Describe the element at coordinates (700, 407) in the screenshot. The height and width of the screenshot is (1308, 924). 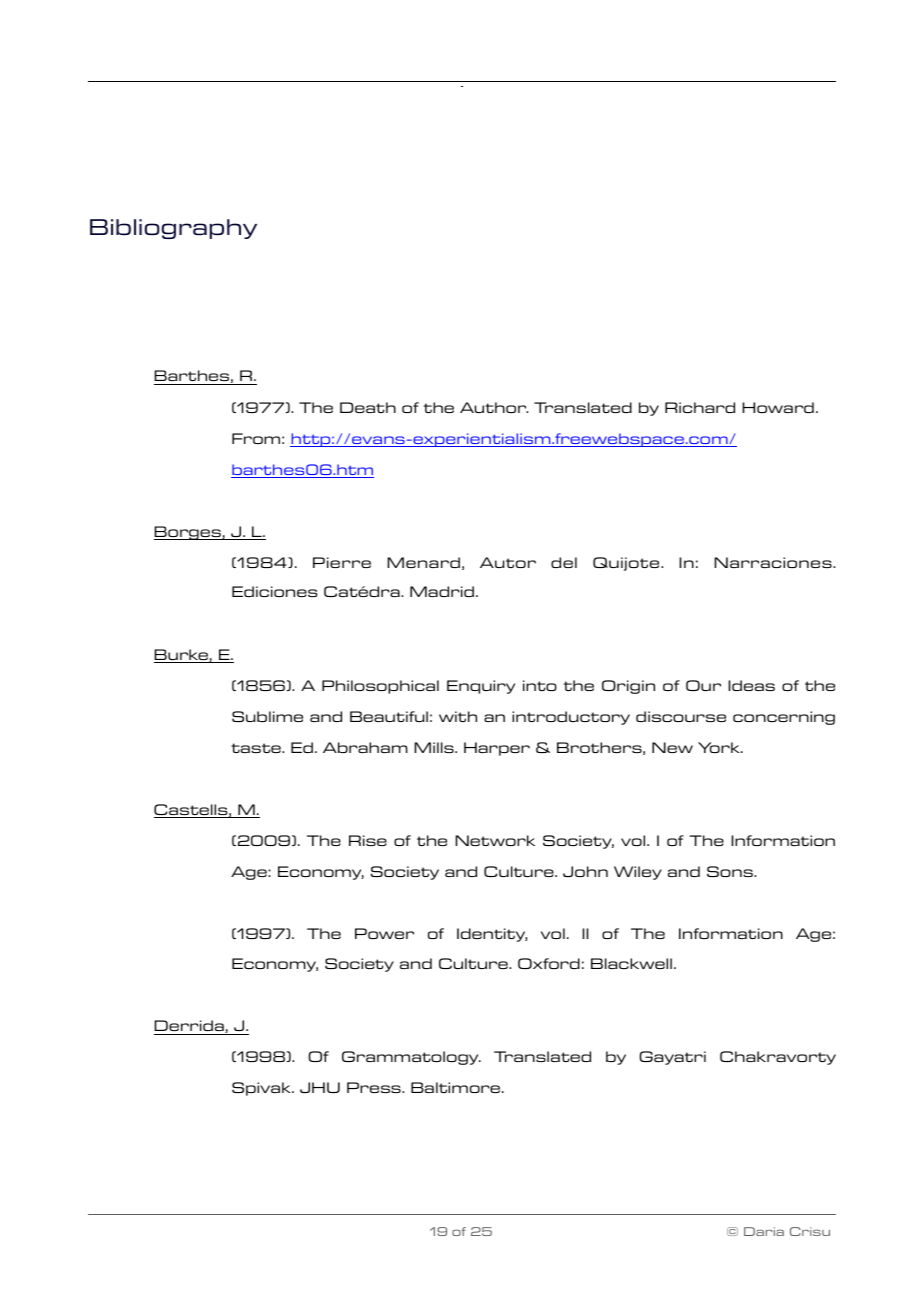
I see `Richard` at that location.
